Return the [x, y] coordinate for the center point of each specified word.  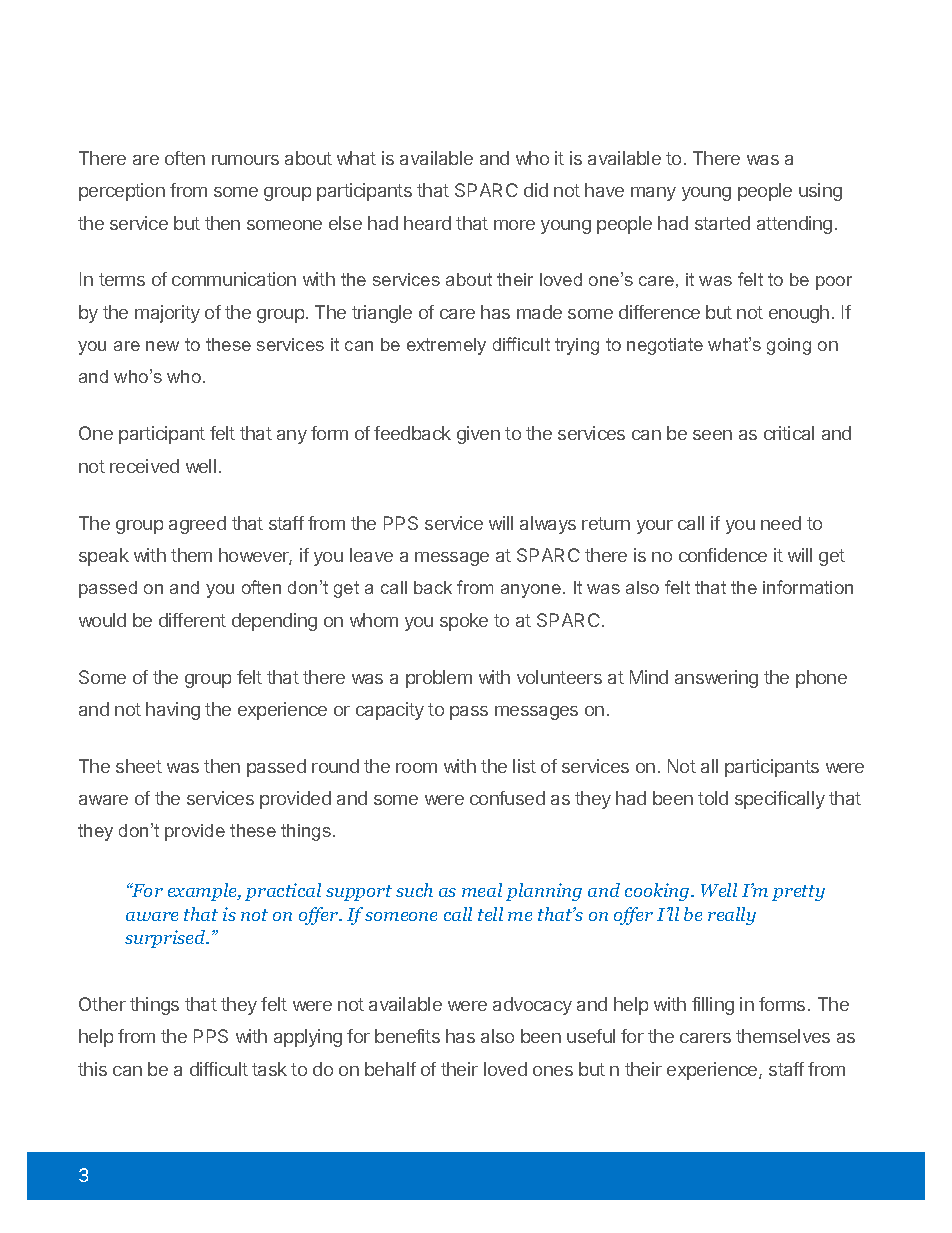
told [713, 798]
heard [427, 223]
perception [122, 192]
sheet [139, 766]
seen [712, 435]
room [416, 768]
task [269, 1069]
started [722, 223]
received [144, 466]
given [478, 435]
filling [713, 1006]
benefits [407, 1036]
